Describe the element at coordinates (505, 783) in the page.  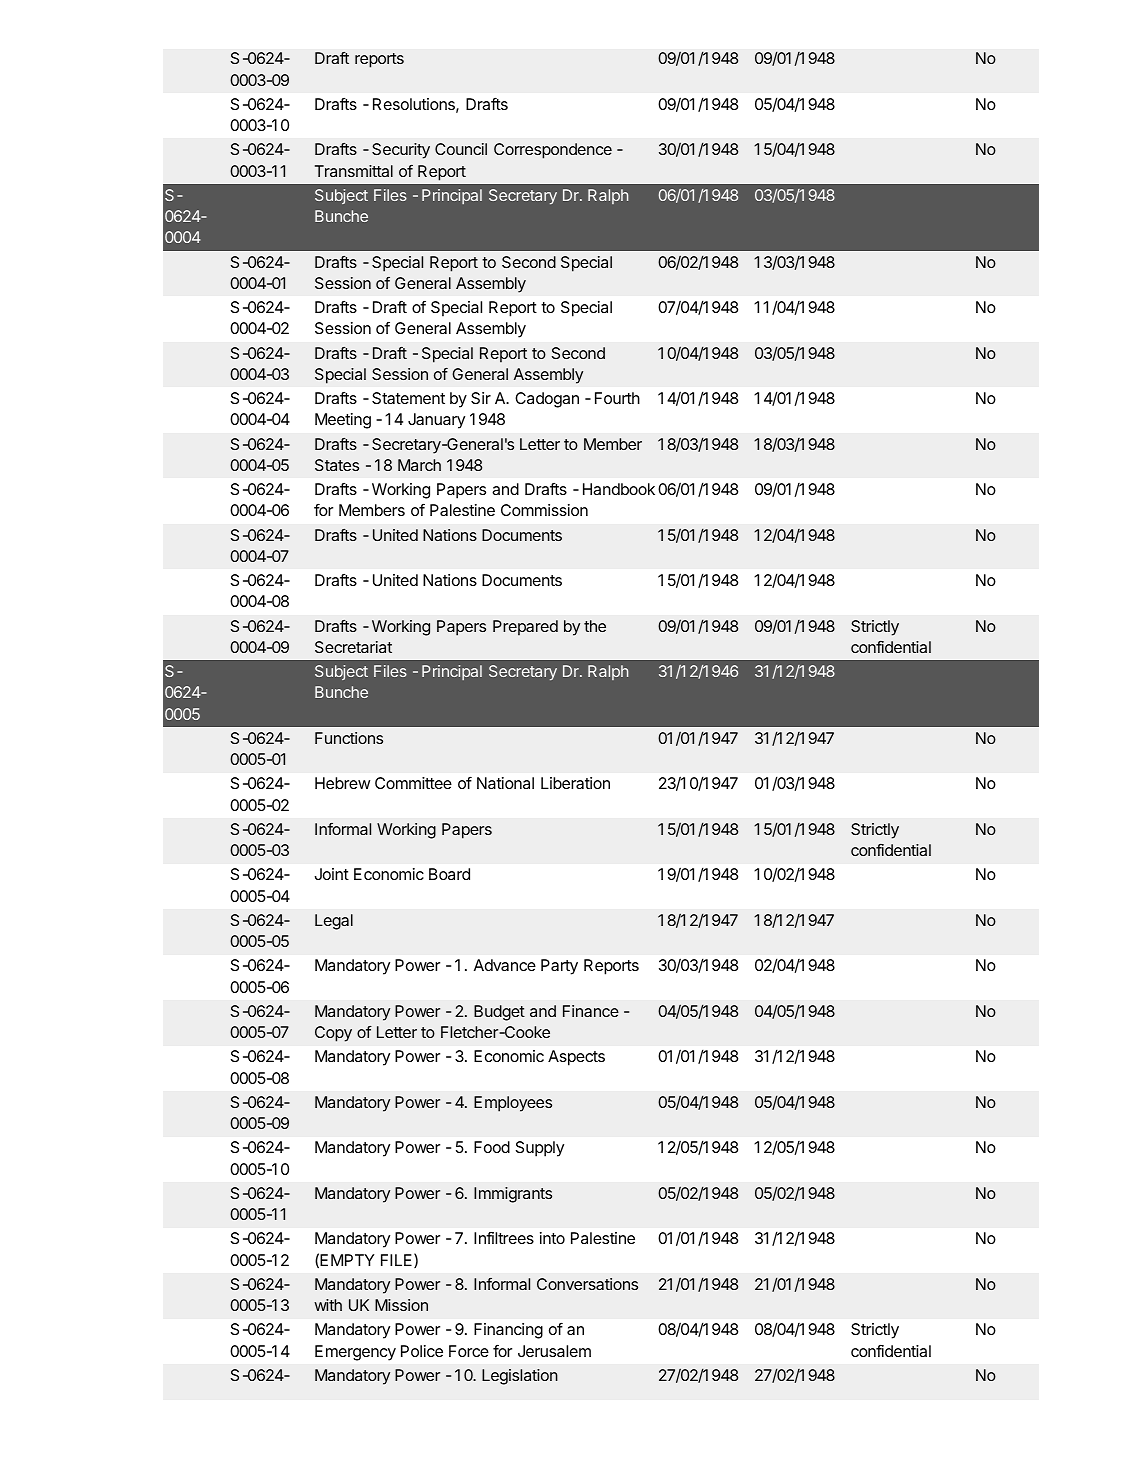
I see `National` at that location.
